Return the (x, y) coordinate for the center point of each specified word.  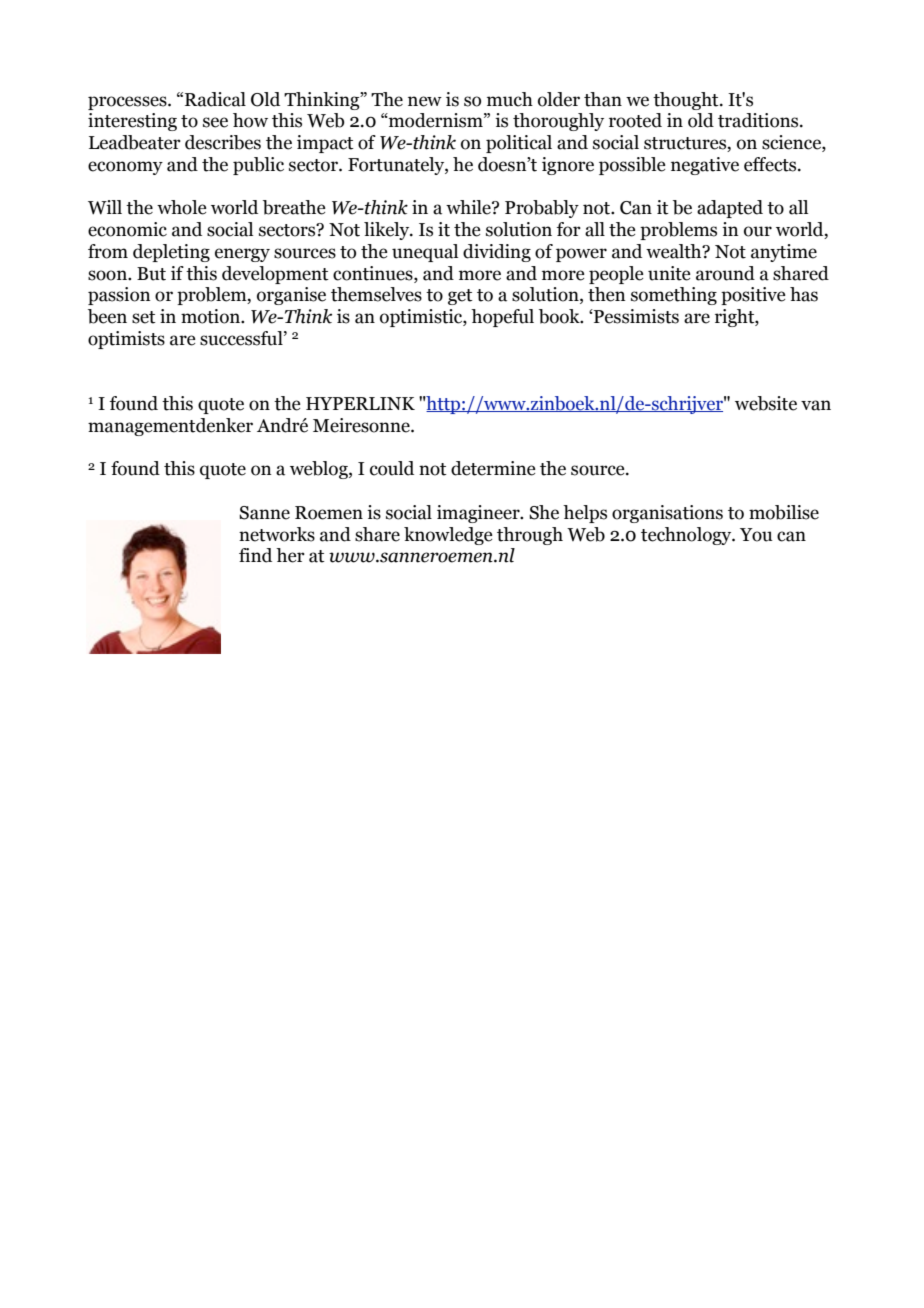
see (215, 122)
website (766, 403)
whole (181, 207)
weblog (320, 470)
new (425, 101)
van (816, 405)
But (151, 274)
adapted (730, 209)
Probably (542, 209)
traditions (759, 120)
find (255, 555)
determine (493, 468)
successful (242, 338)
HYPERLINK (360, 403)
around (725, 273)
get (460, 297)
